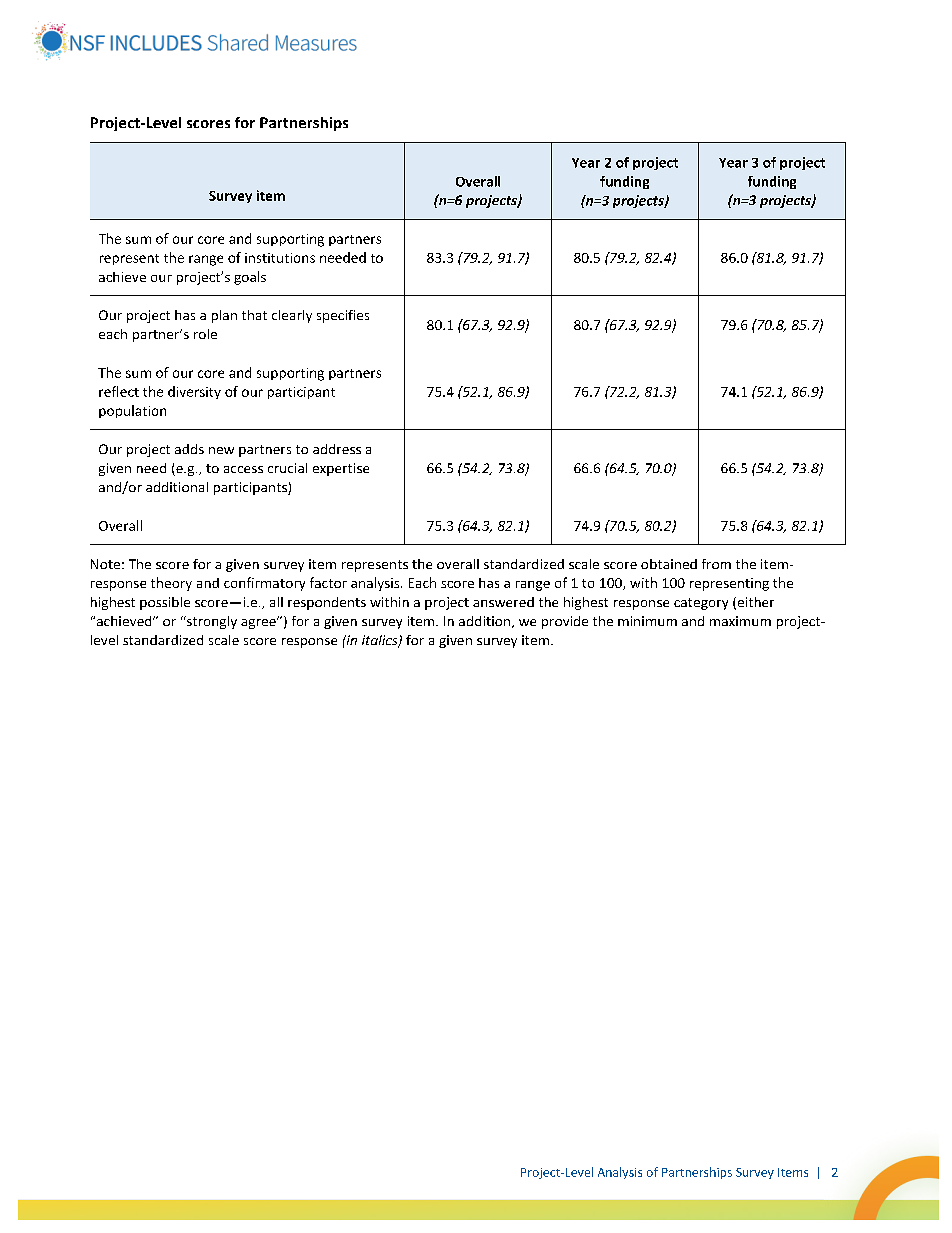 The width and height of the image is (952, 1233). I want to click on goals, so click(250, 278).
